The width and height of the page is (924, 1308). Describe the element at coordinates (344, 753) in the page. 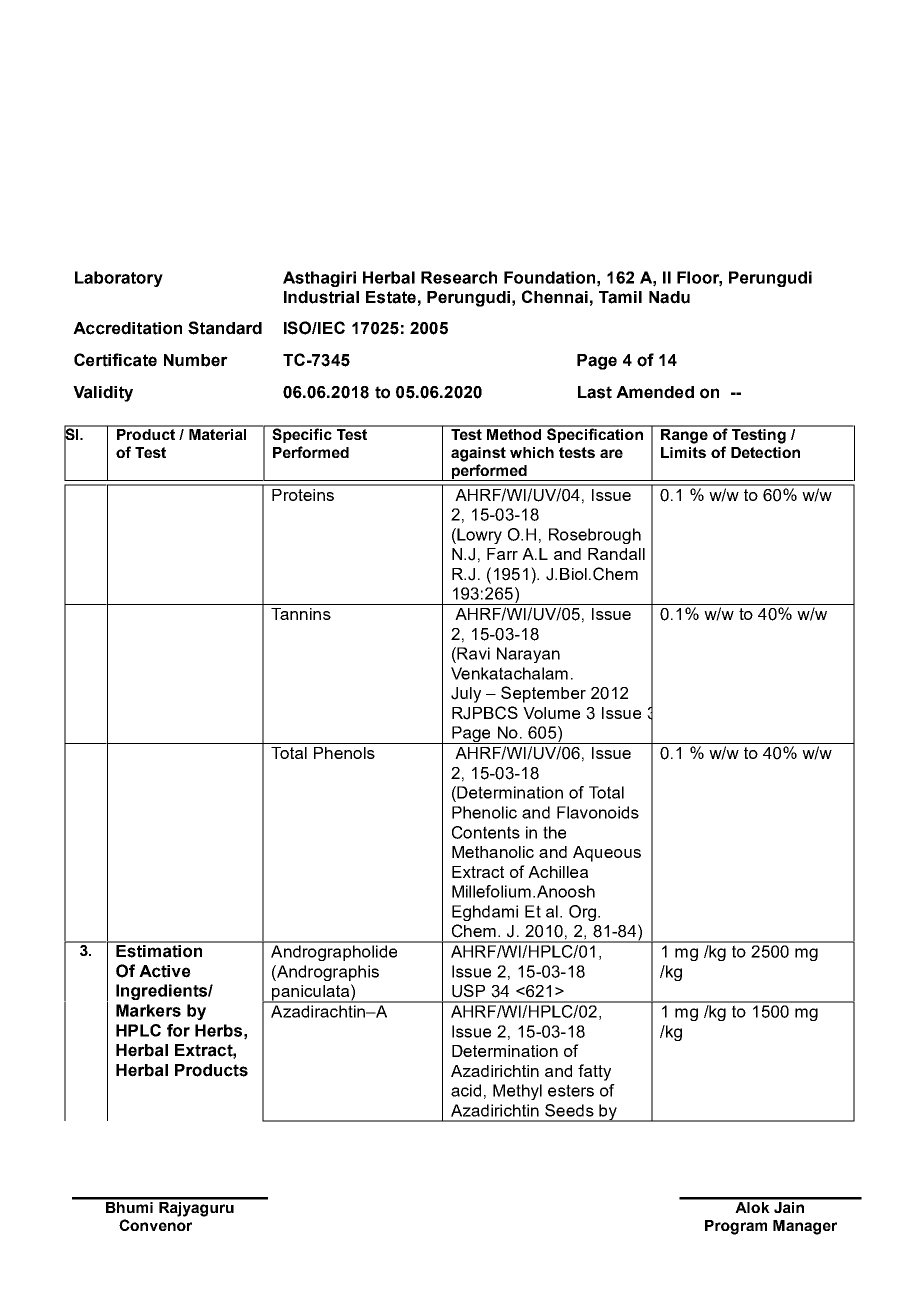

I see `Phenols` at that location.
